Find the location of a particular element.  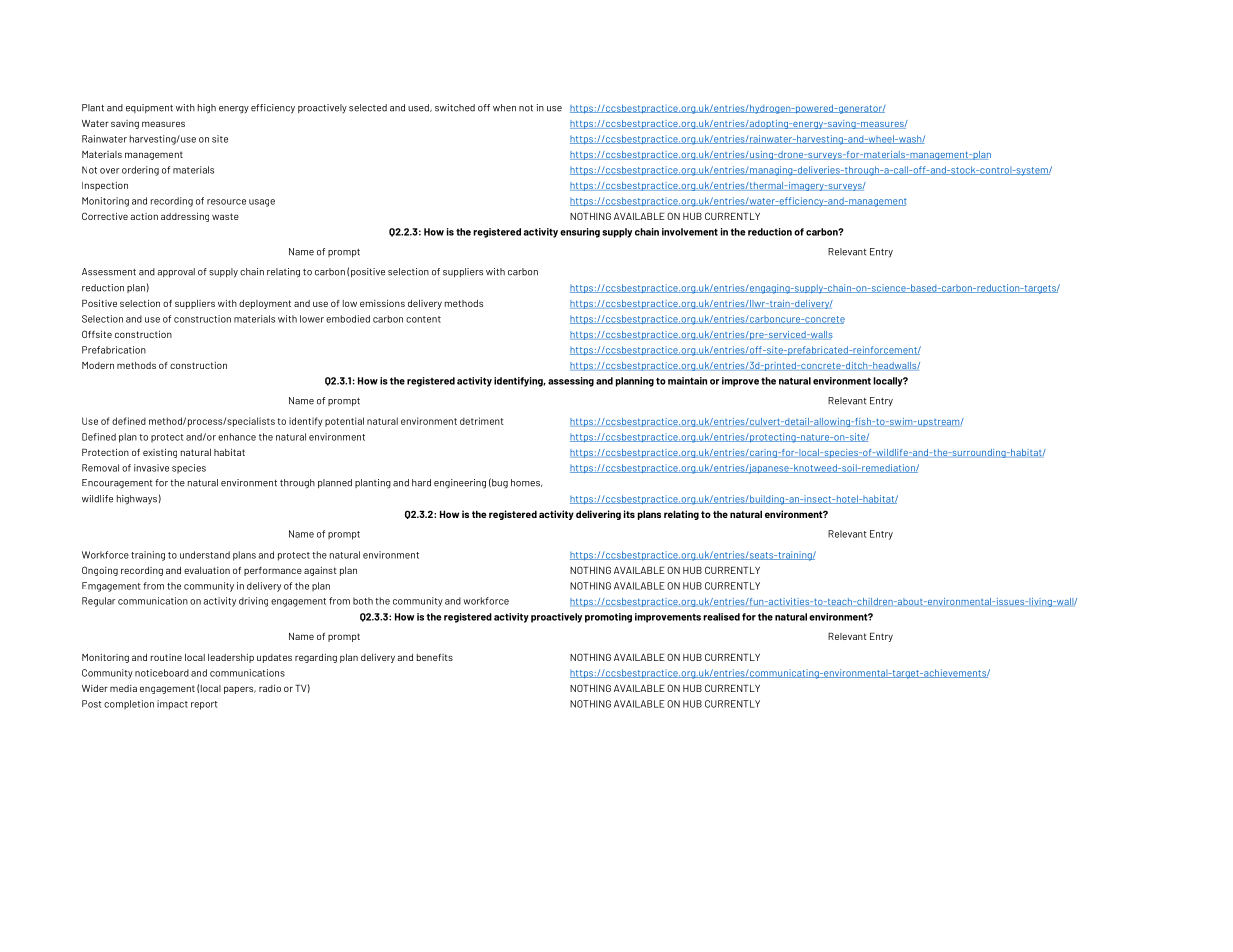

selected is located at coordinates (368, 108).
